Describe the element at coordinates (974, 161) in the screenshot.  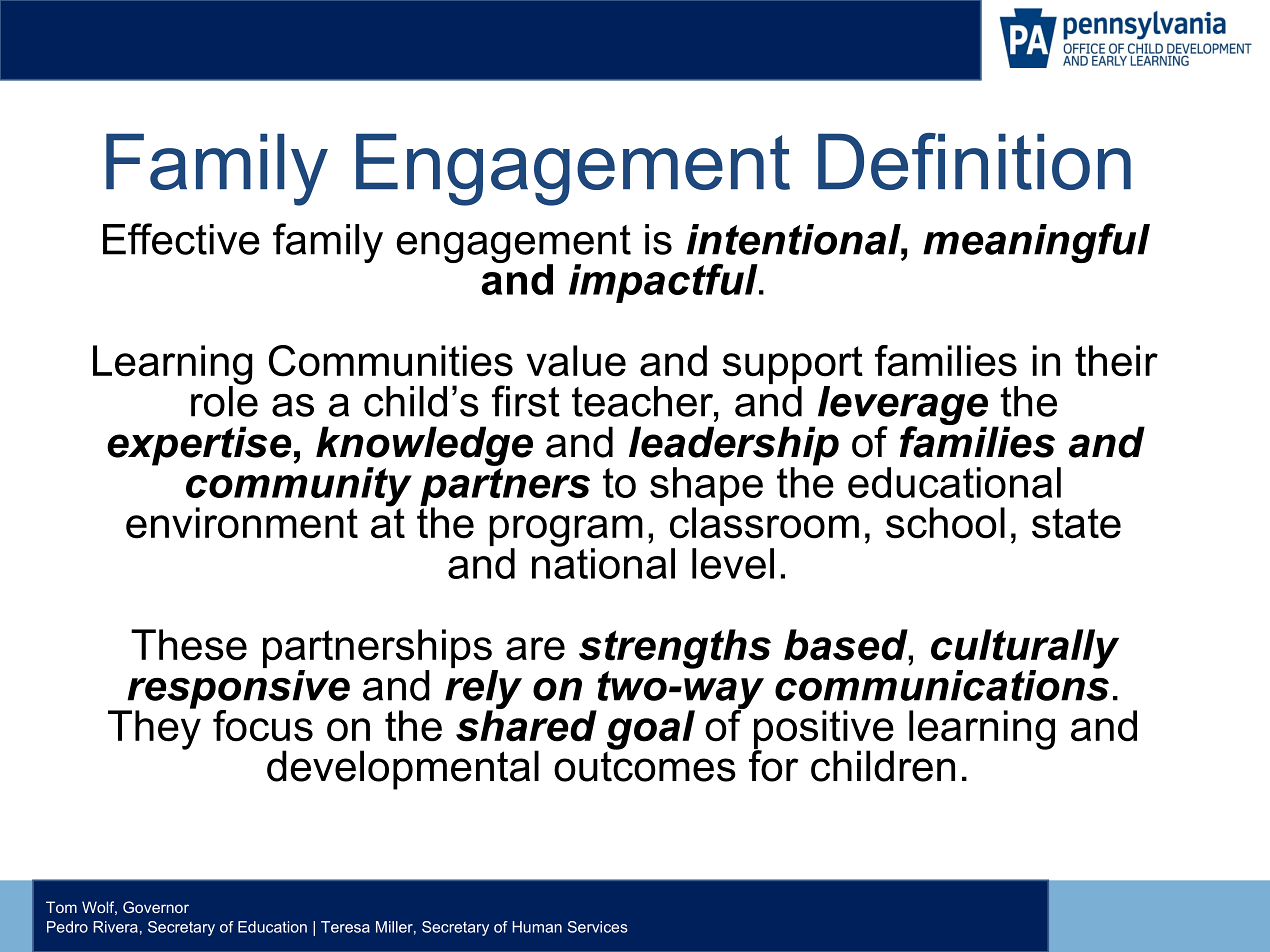
I see `Definition` at that location.
